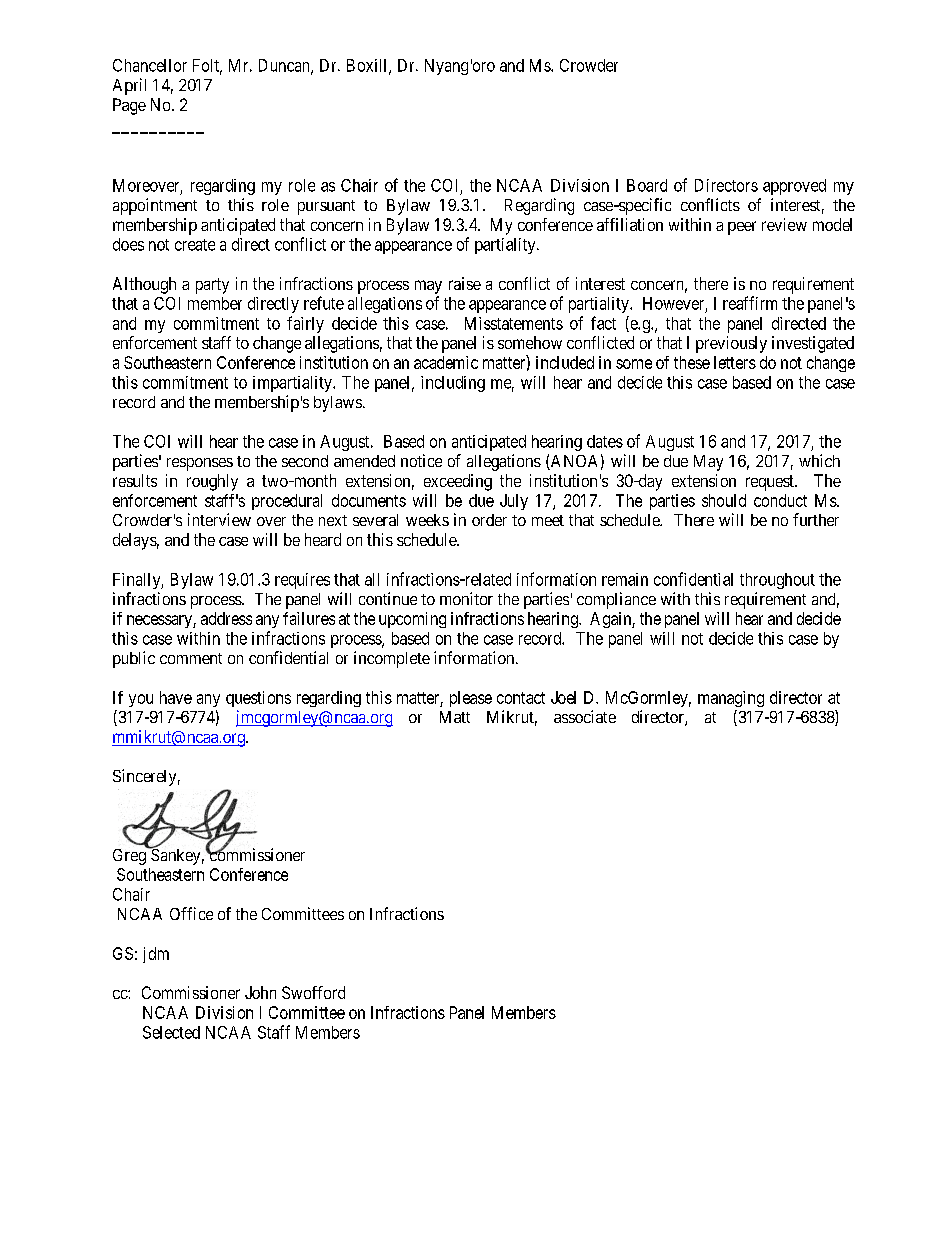 Image resolution: width=952 pixels, height=1233 pixels. I want to click on managing, so click(731, 699).
